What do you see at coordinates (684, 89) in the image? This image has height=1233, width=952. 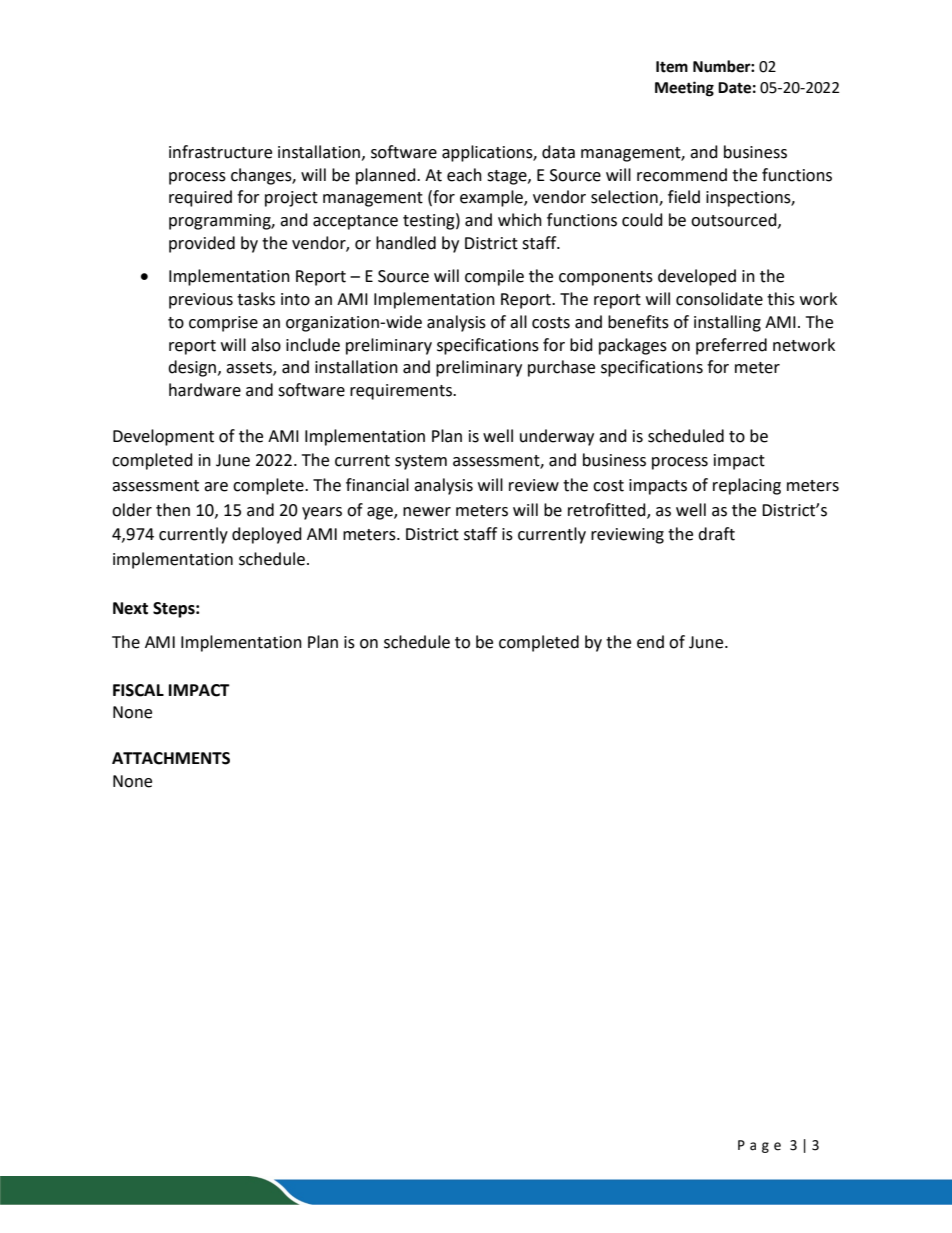 I see `Meeting` at bounding box center [684, 89].
